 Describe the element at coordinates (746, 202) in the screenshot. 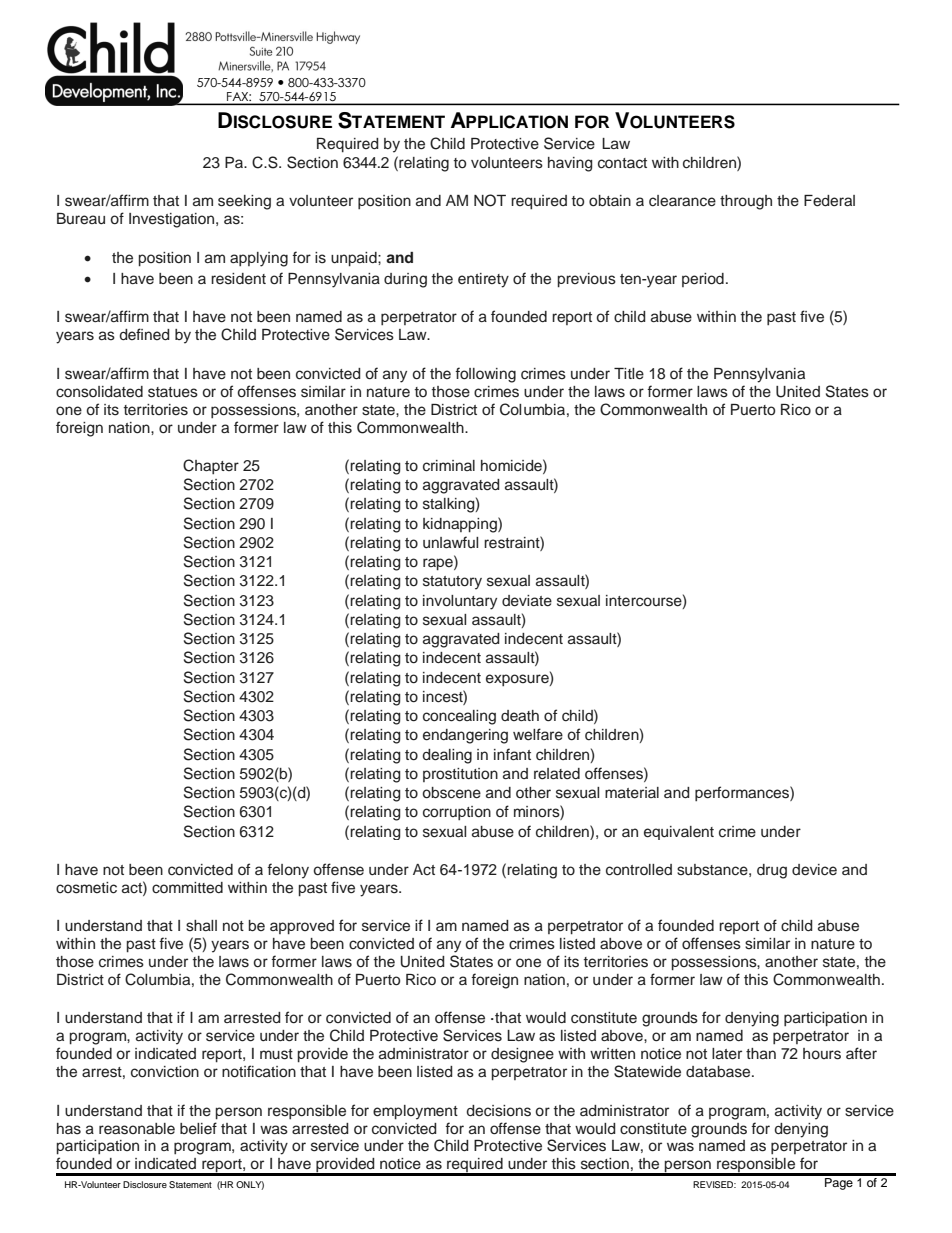

I see `through` at that location.
